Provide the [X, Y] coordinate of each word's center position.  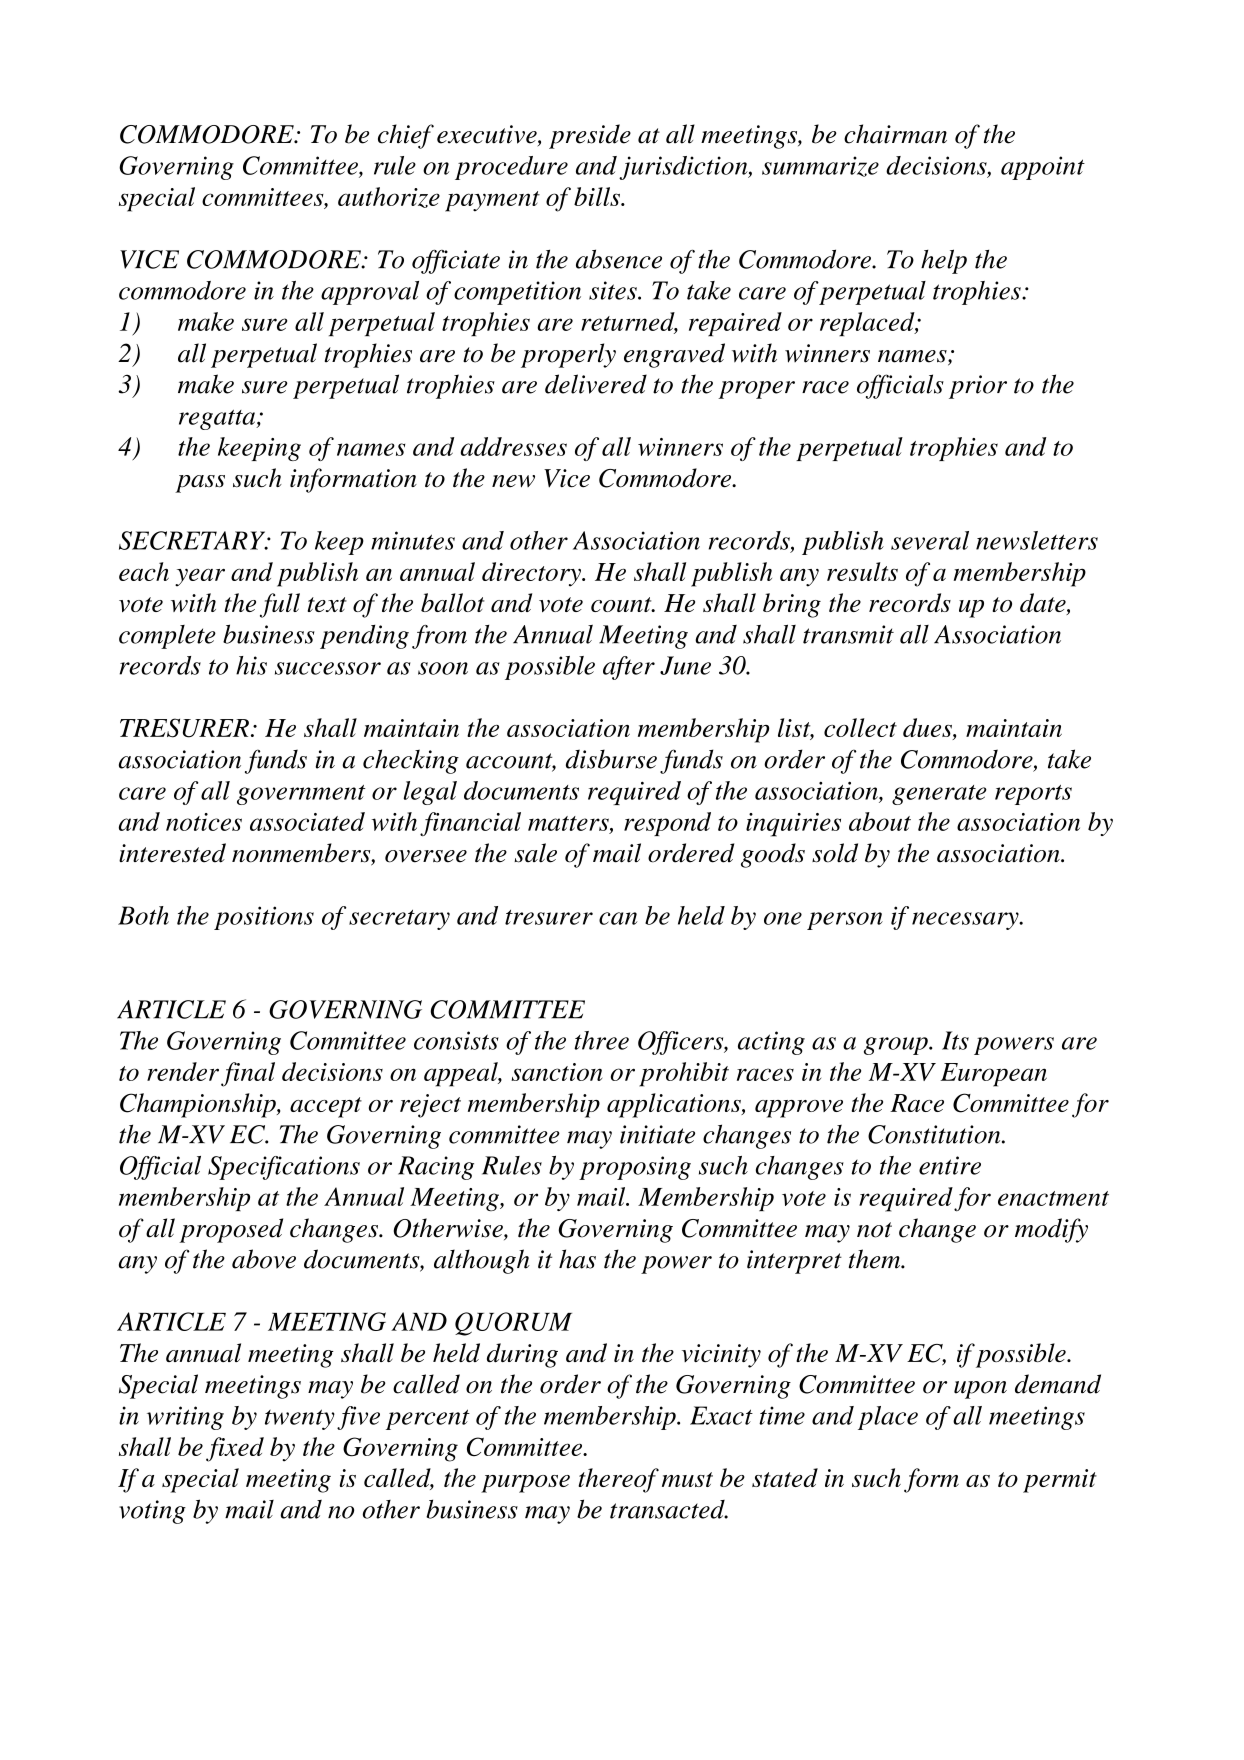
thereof [618, 1480]
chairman [895, 134]
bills [598, 196]
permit [1060, 1481]
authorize [389, 197]
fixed [235, 1449]
